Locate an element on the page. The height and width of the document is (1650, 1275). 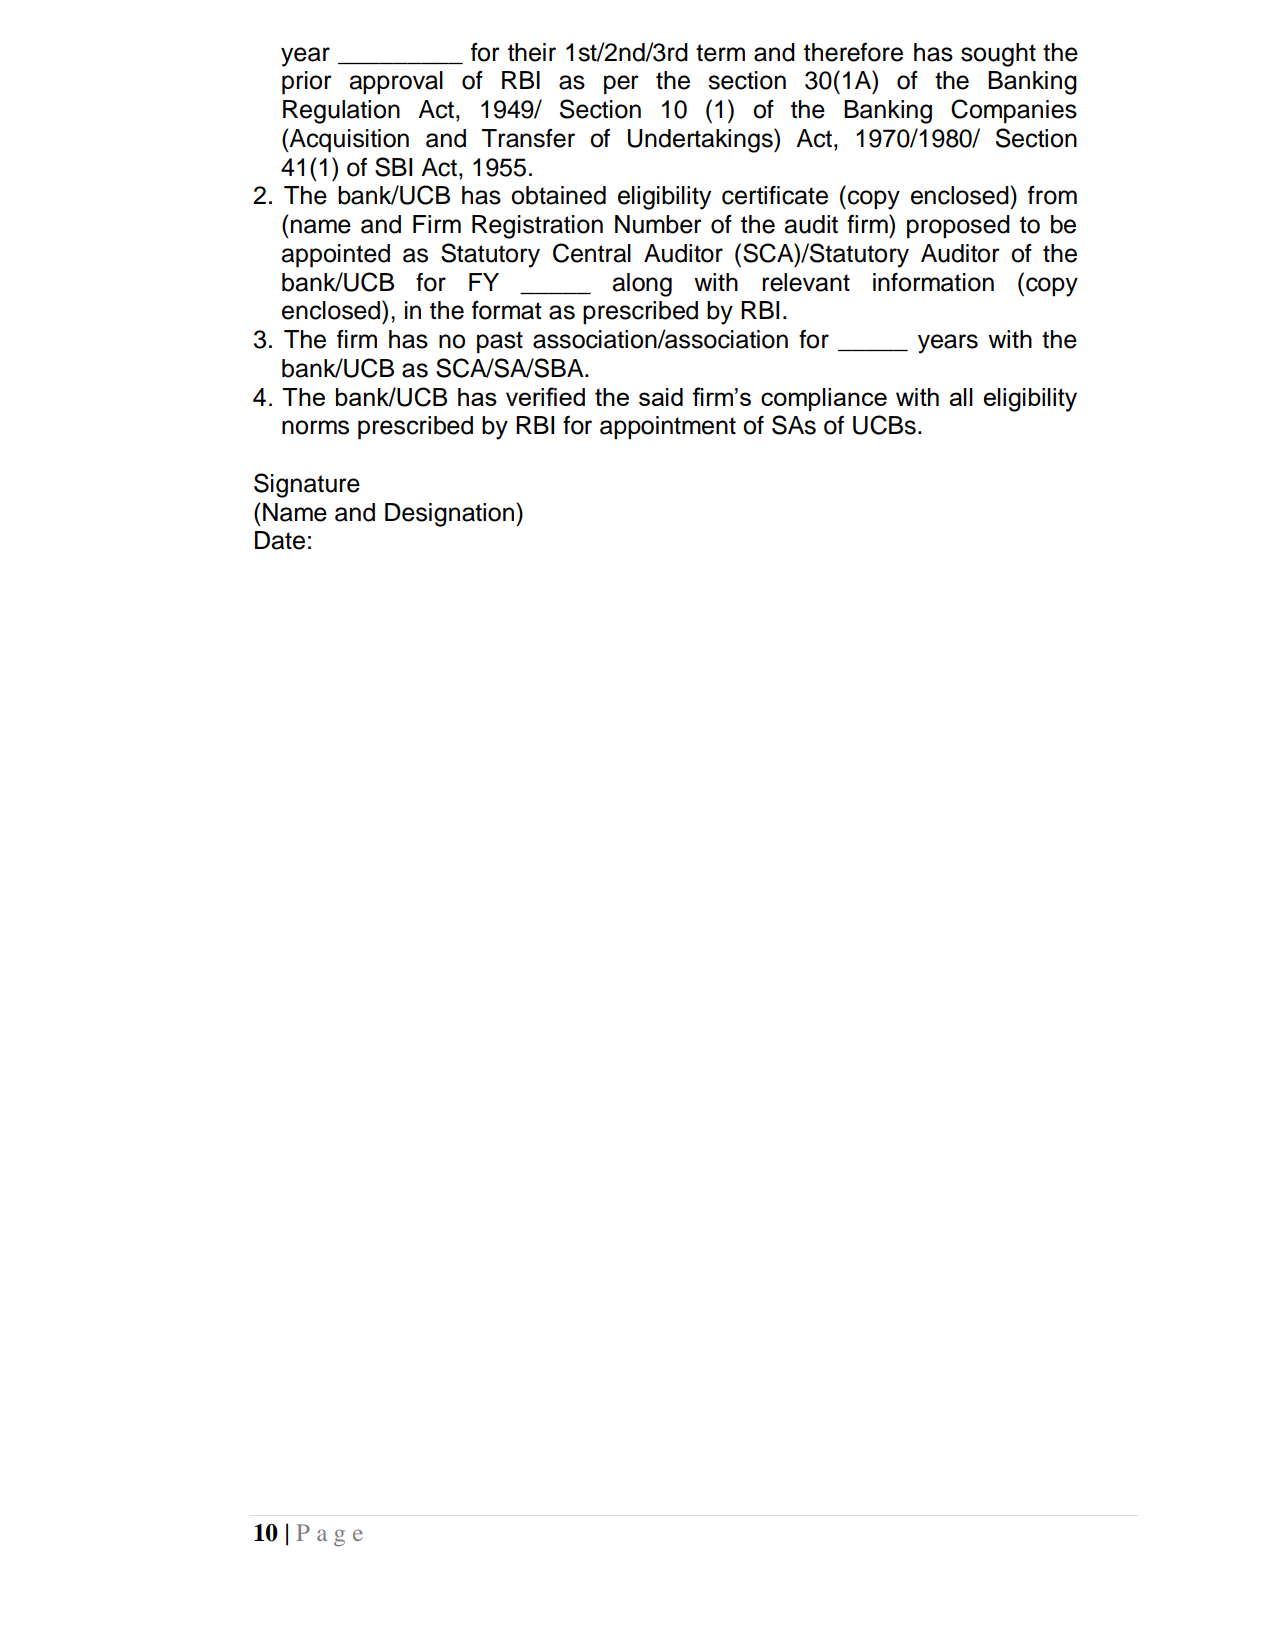
from is located at coordinates (1052, 195).
